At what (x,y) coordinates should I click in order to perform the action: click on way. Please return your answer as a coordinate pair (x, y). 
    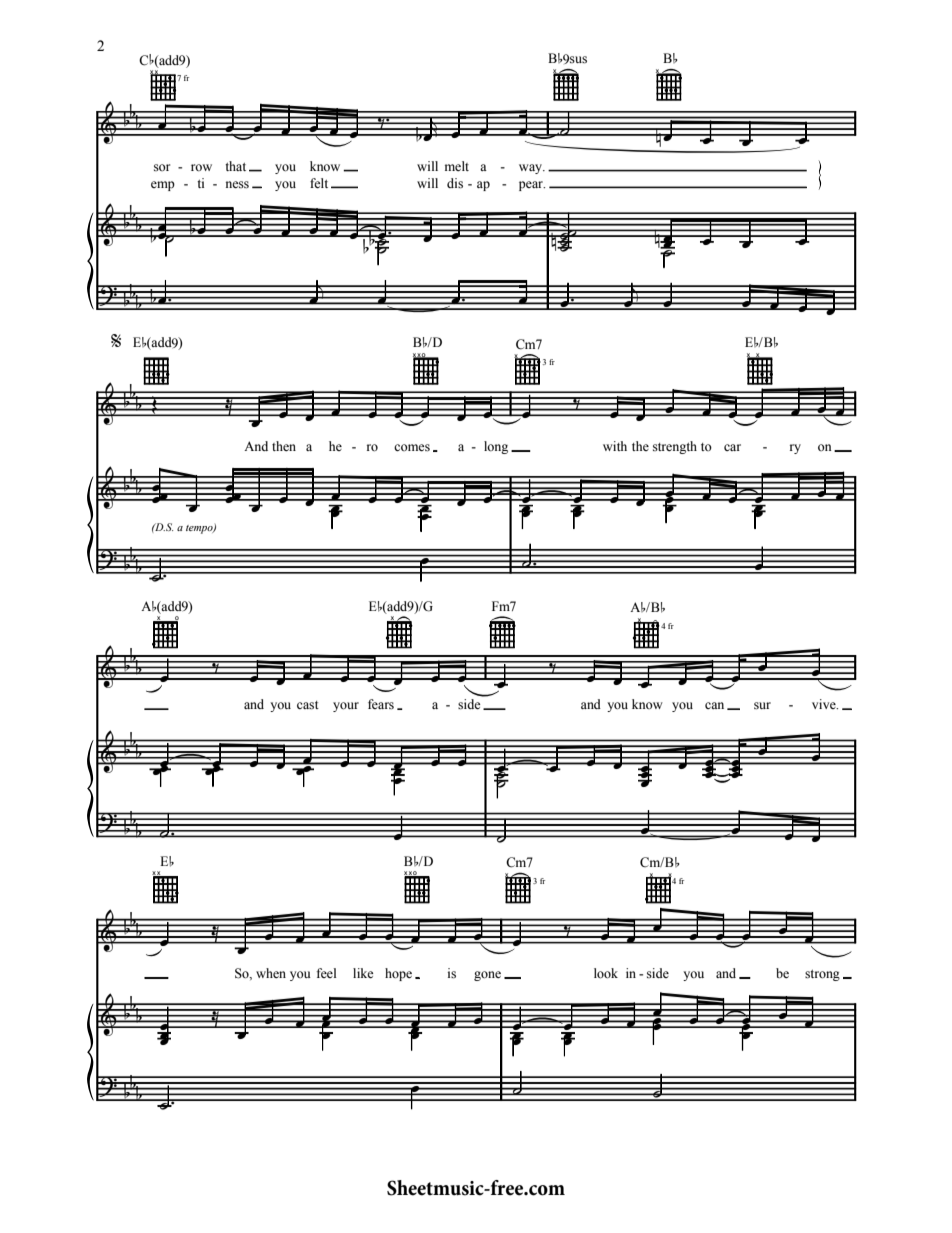
    Looking at the image, I should click on (532, 169).
